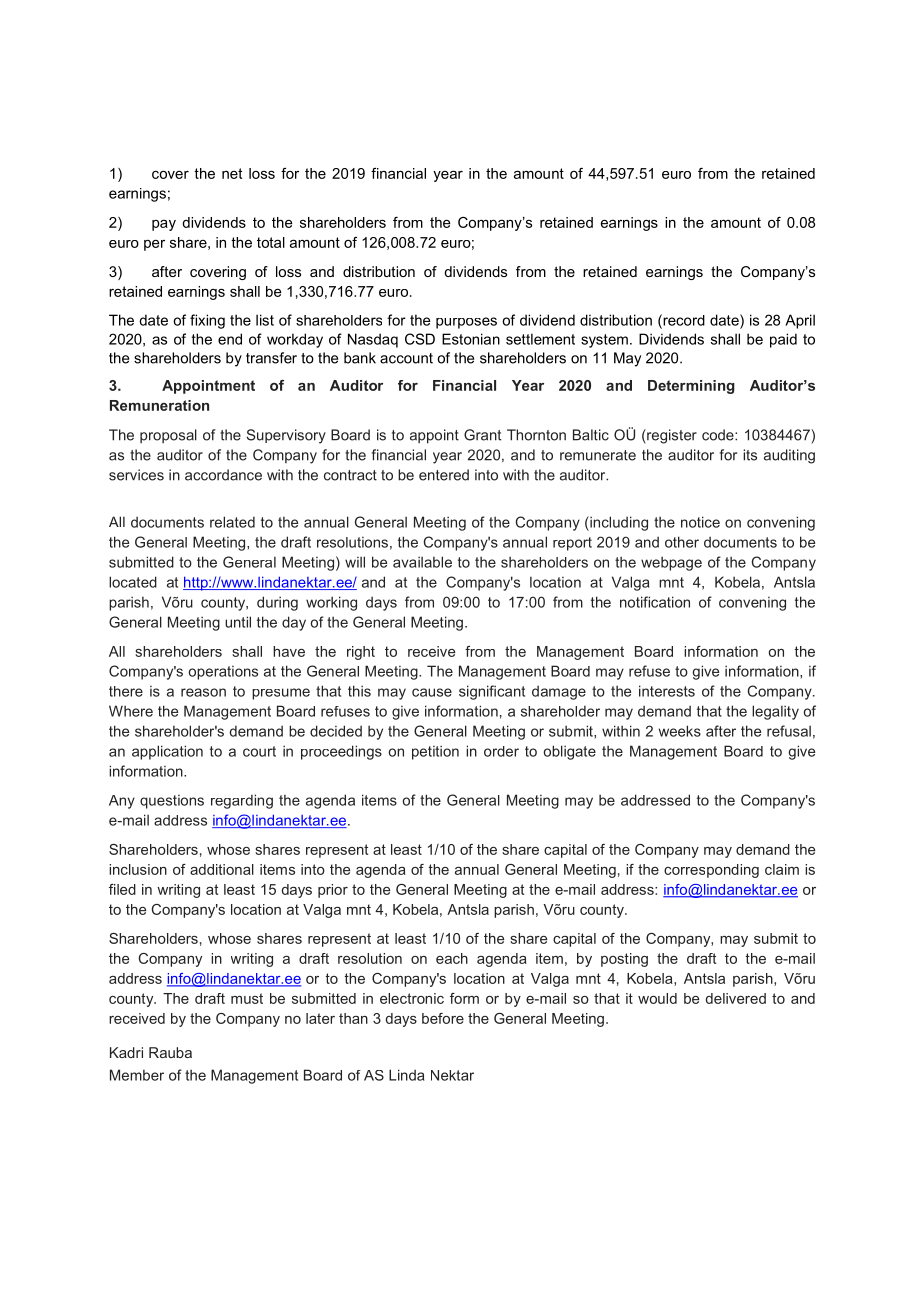 The width and height of the image is (924, 1308). Describe the element at coordinates (137, 1075) in the image. I see `Member` at that location.
